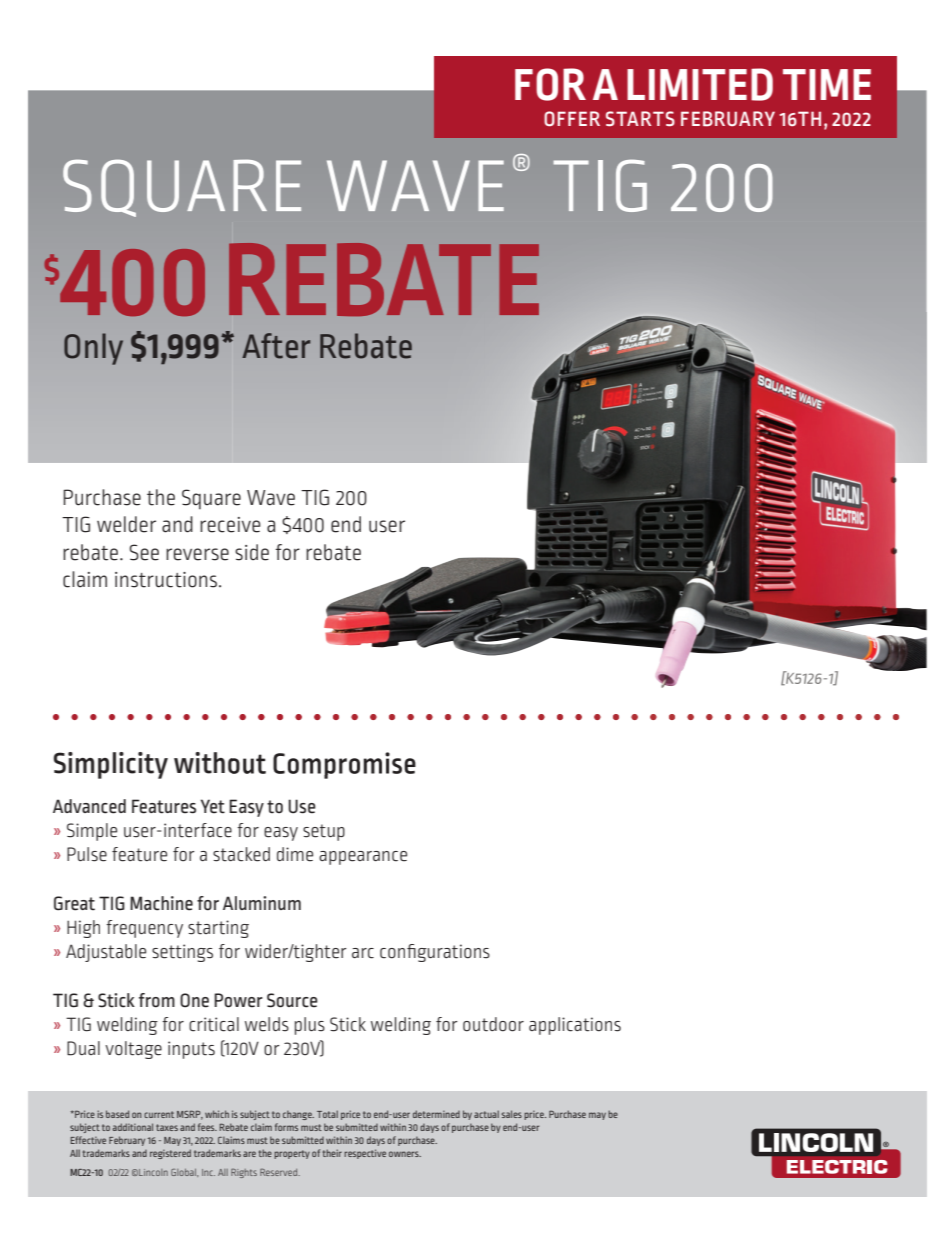  Describe the element at coordinates (167, 1127) in the screenshot. I see `taxes` at that location.
